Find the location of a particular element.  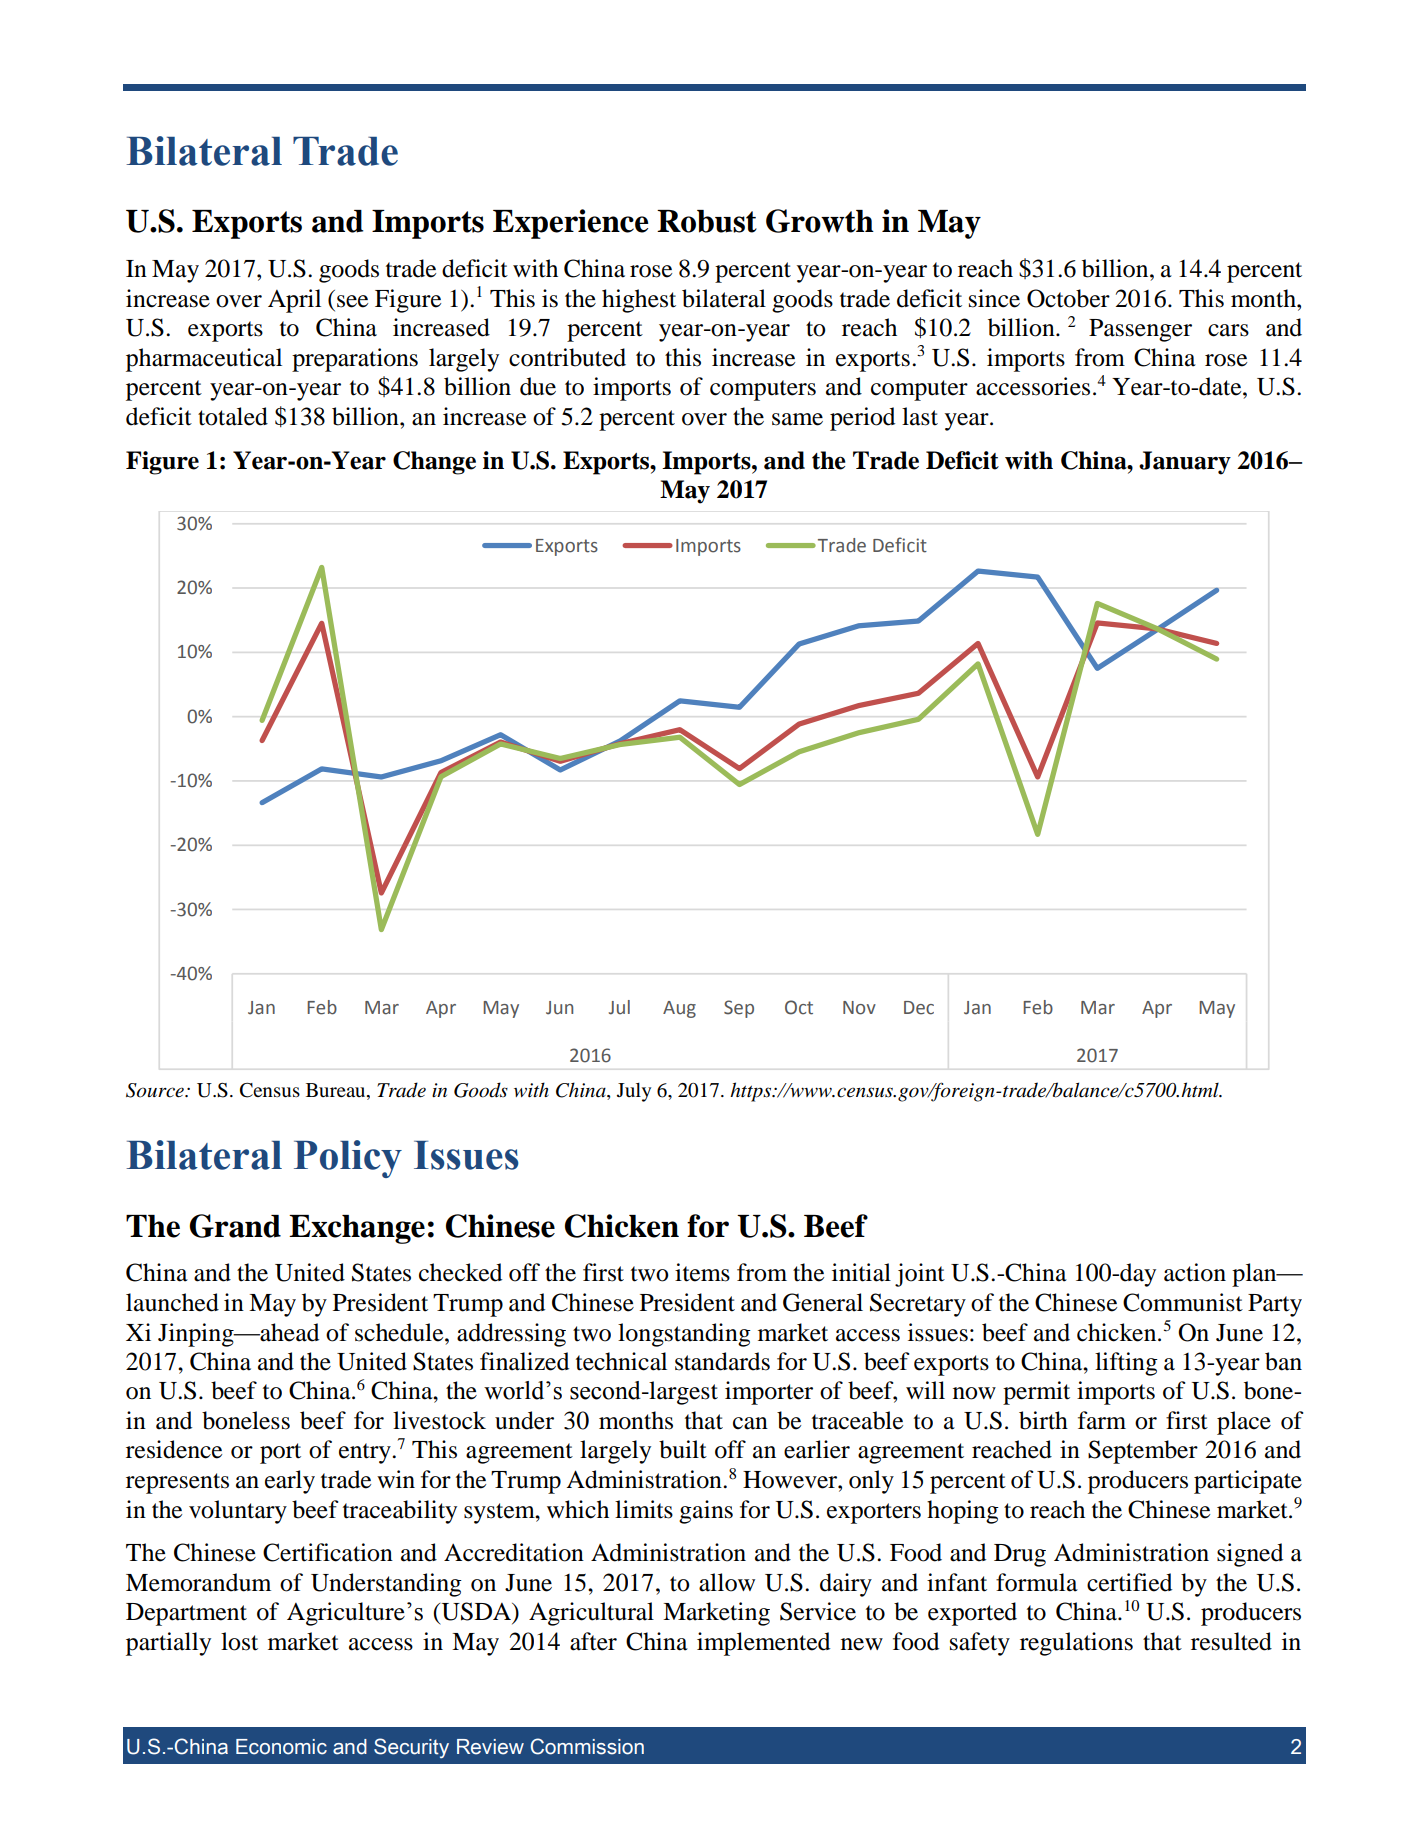

July is located at coordinates (634, 1092).
